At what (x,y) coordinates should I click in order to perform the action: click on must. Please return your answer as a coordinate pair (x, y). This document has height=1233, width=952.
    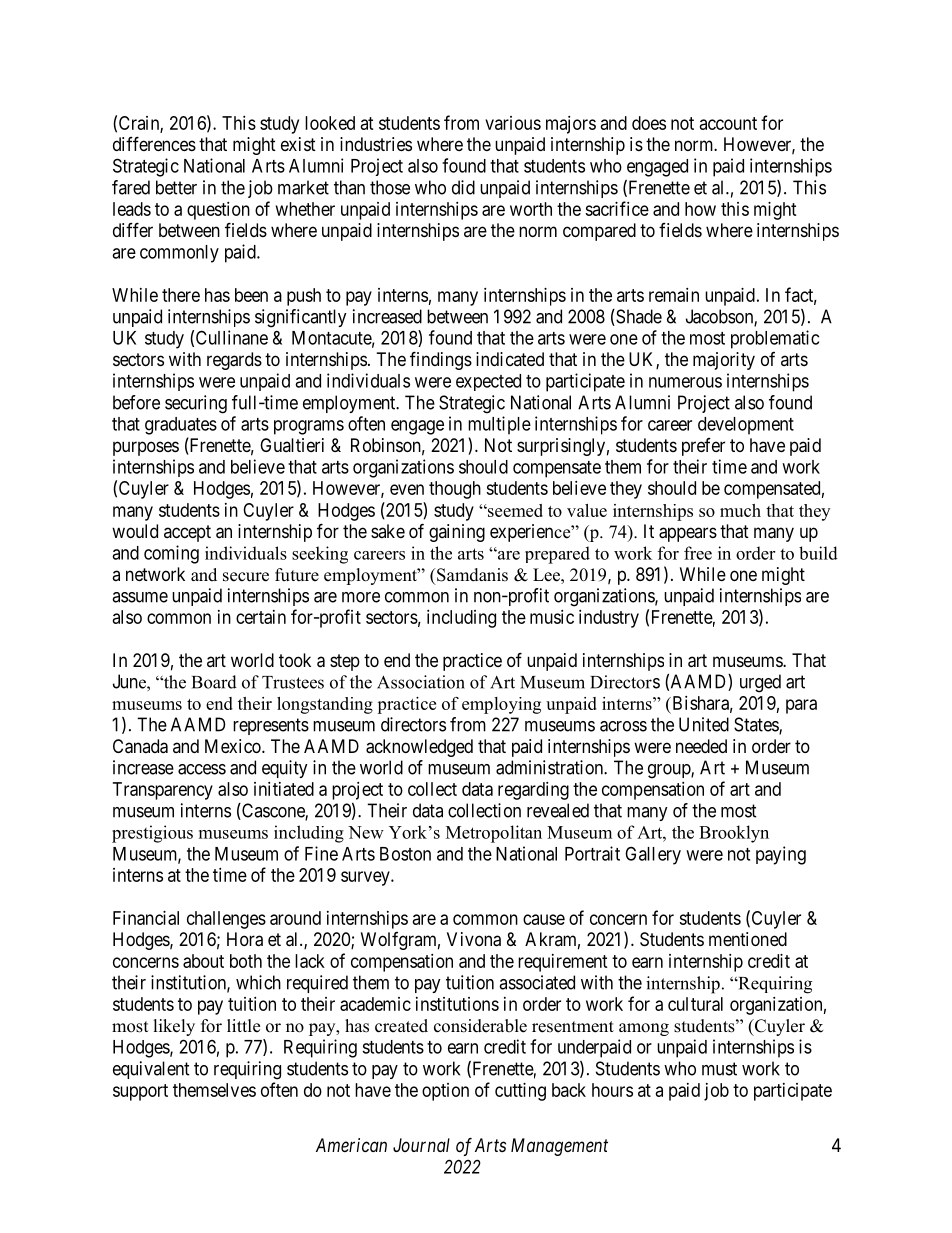
    Looking at the image, I should click on (719, 1069).
